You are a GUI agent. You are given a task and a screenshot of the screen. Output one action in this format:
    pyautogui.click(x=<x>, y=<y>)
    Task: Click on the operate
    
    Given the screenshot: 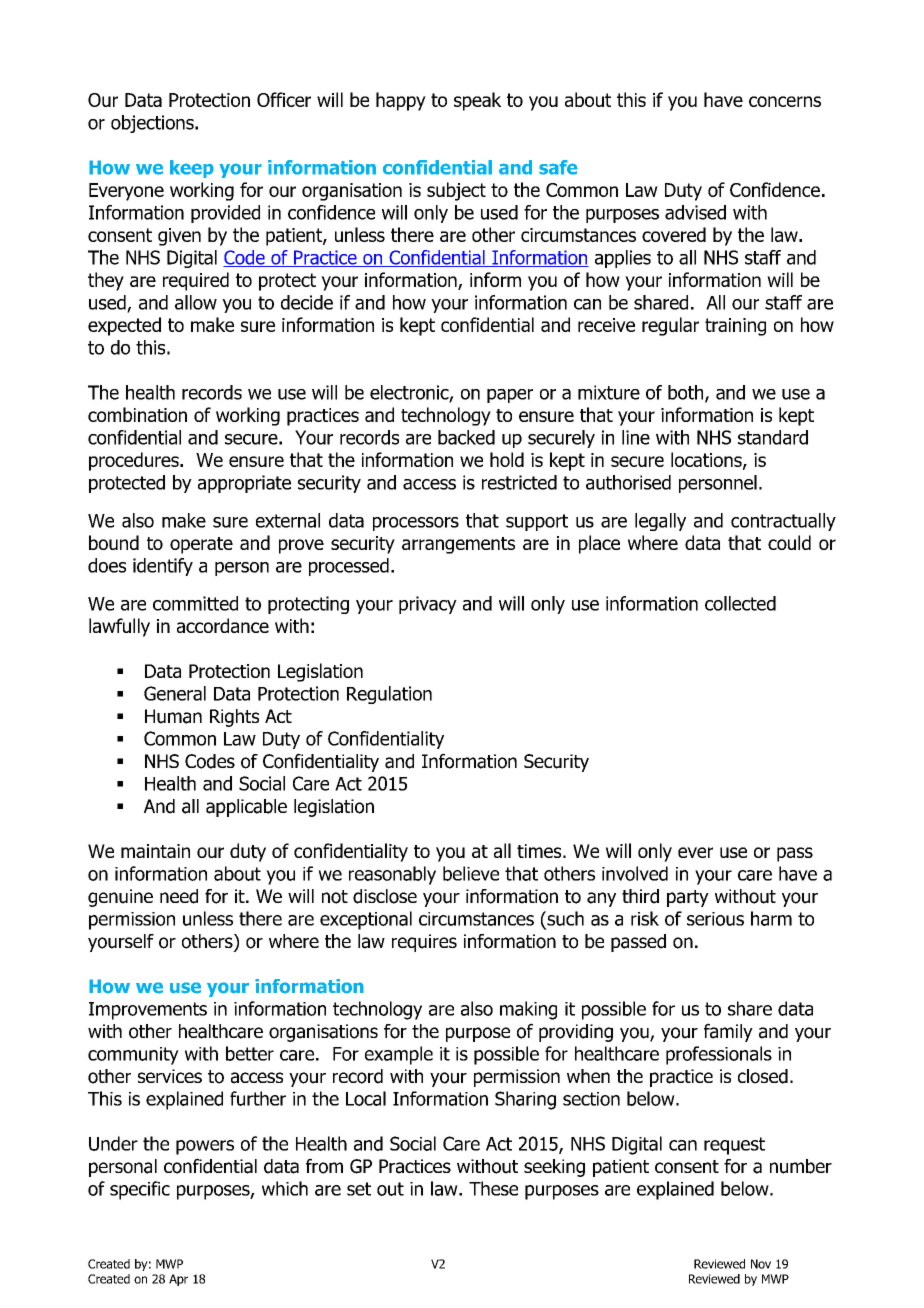 What is the action you would take?
    pyautogui.click(x=201, y=545)
